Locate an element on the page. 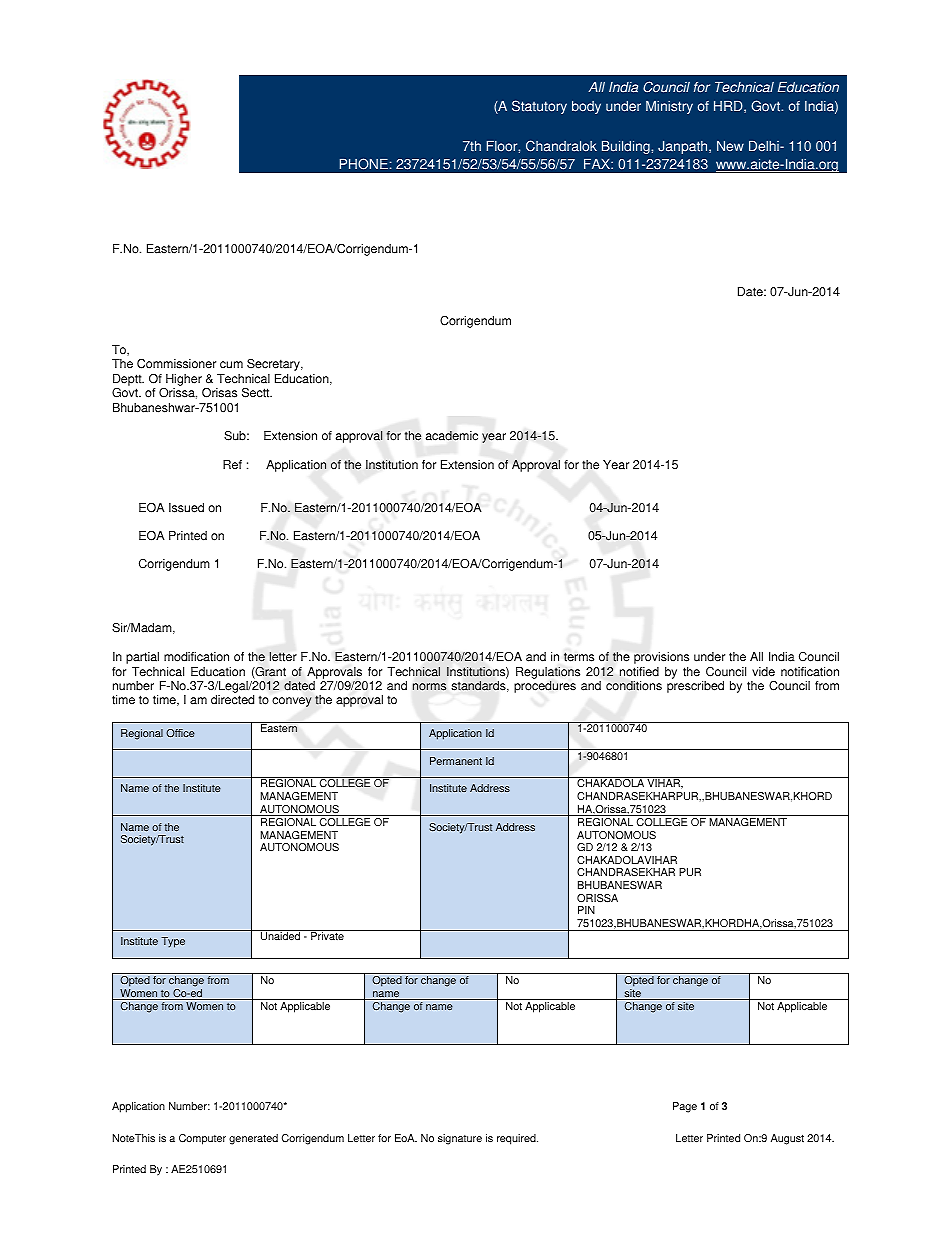 The height and width of the image is (1233, 952). New is located at coordinates (730, 146).
